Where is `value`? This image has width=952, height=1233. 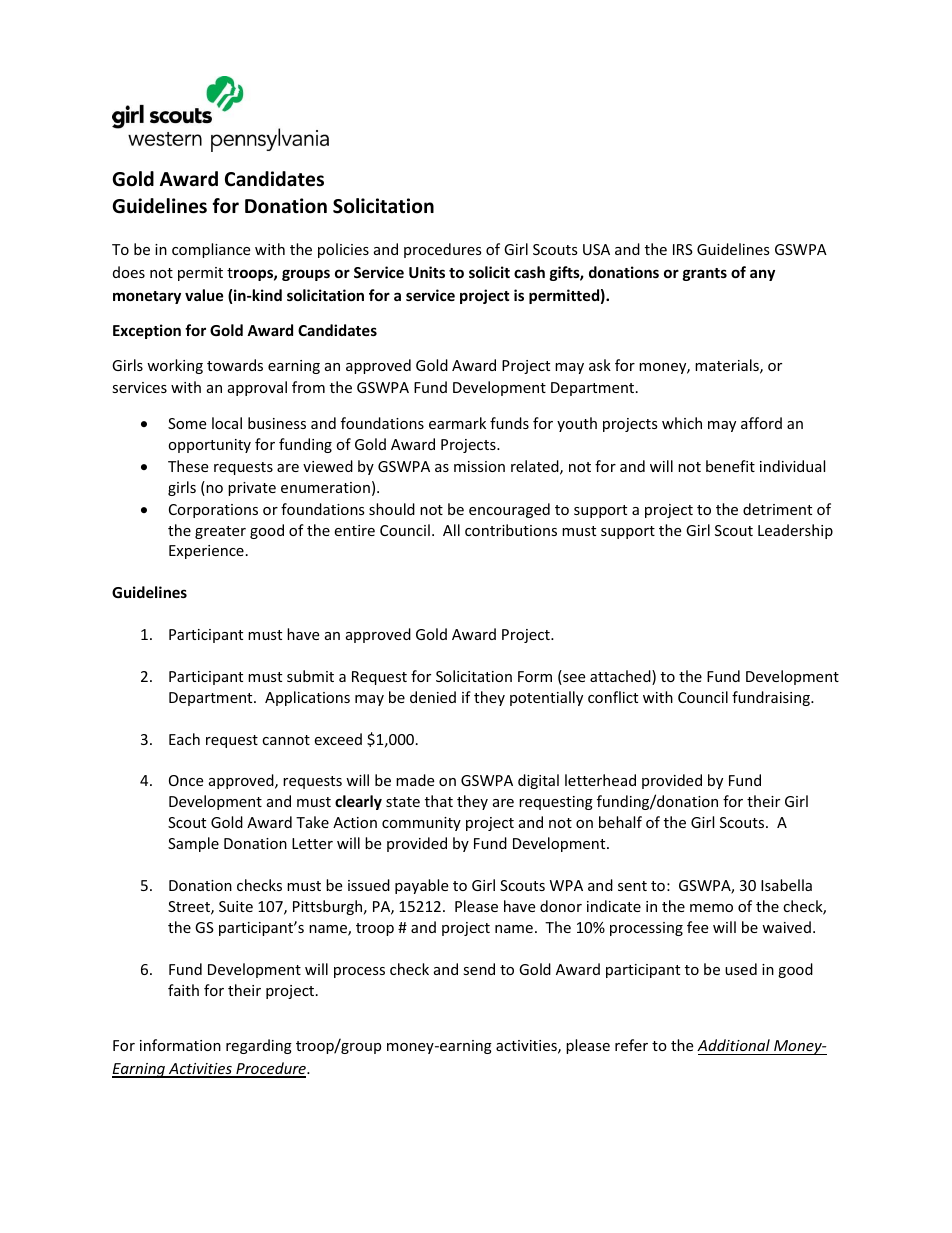 value is located at coordinates (204, 295).
